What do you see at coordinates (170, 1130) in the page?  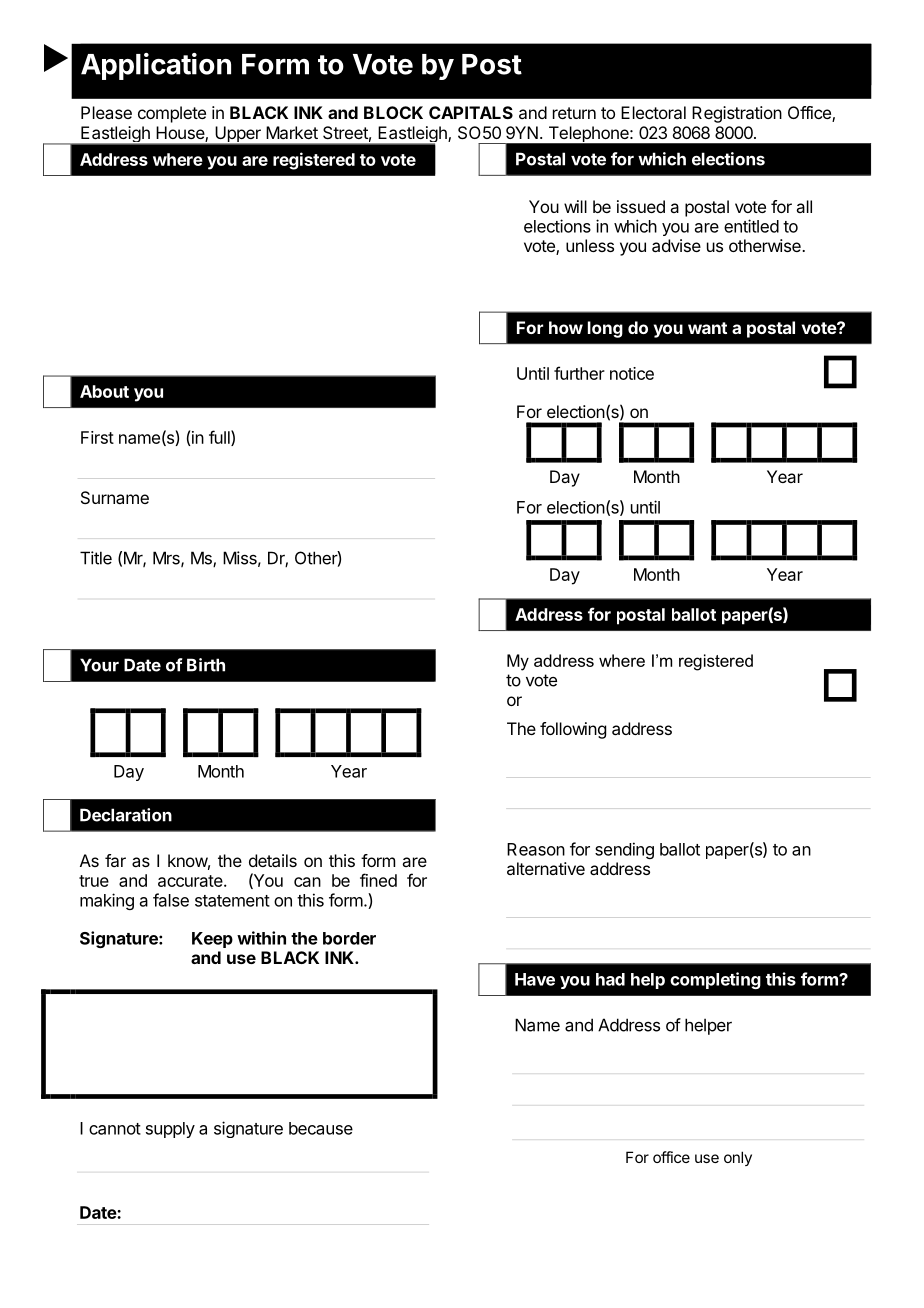 I see `supply` at bounding box center [170, 1130].
